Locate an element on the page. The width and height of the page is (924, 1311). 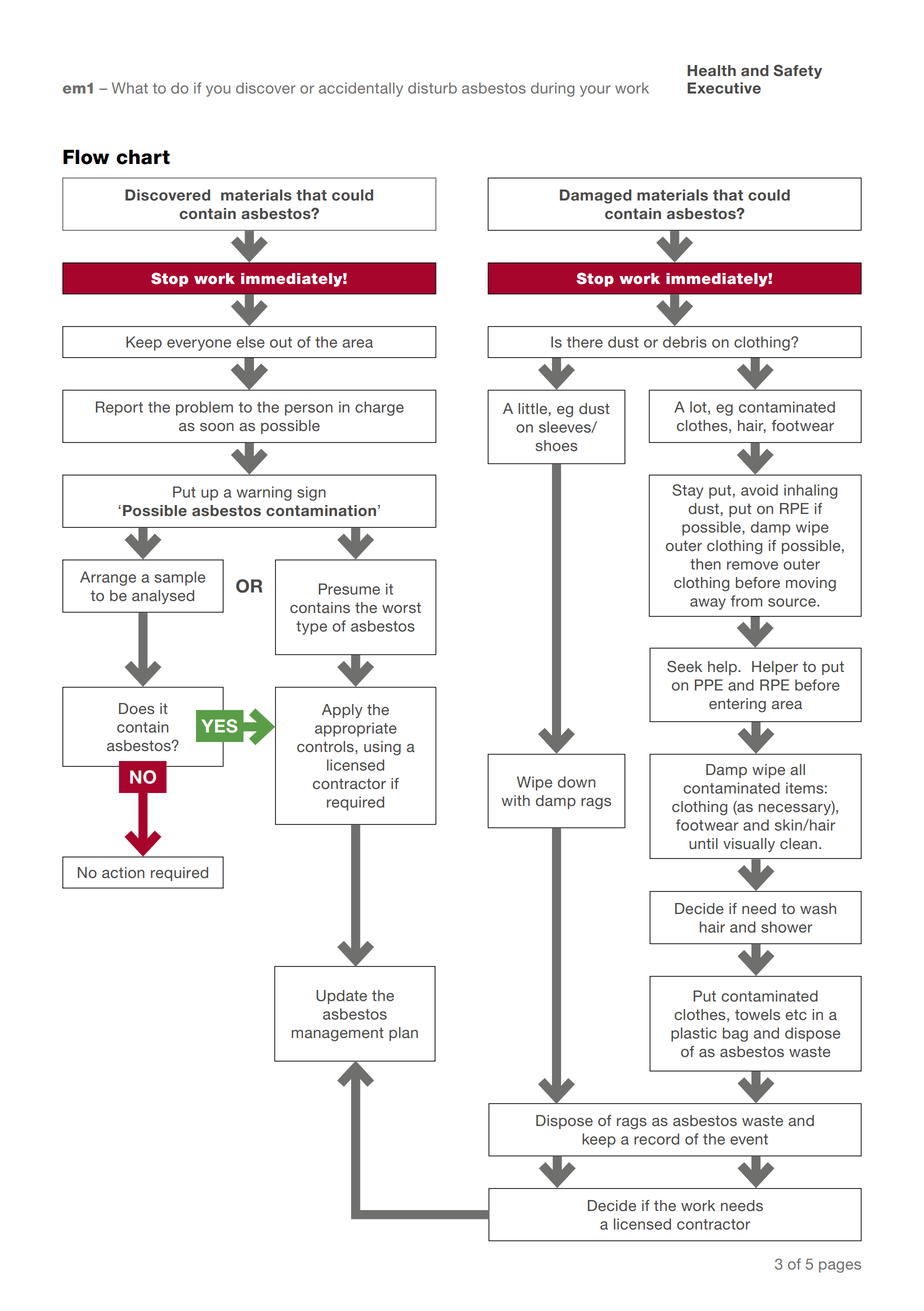
management is located at coordinates (338, 1034).
